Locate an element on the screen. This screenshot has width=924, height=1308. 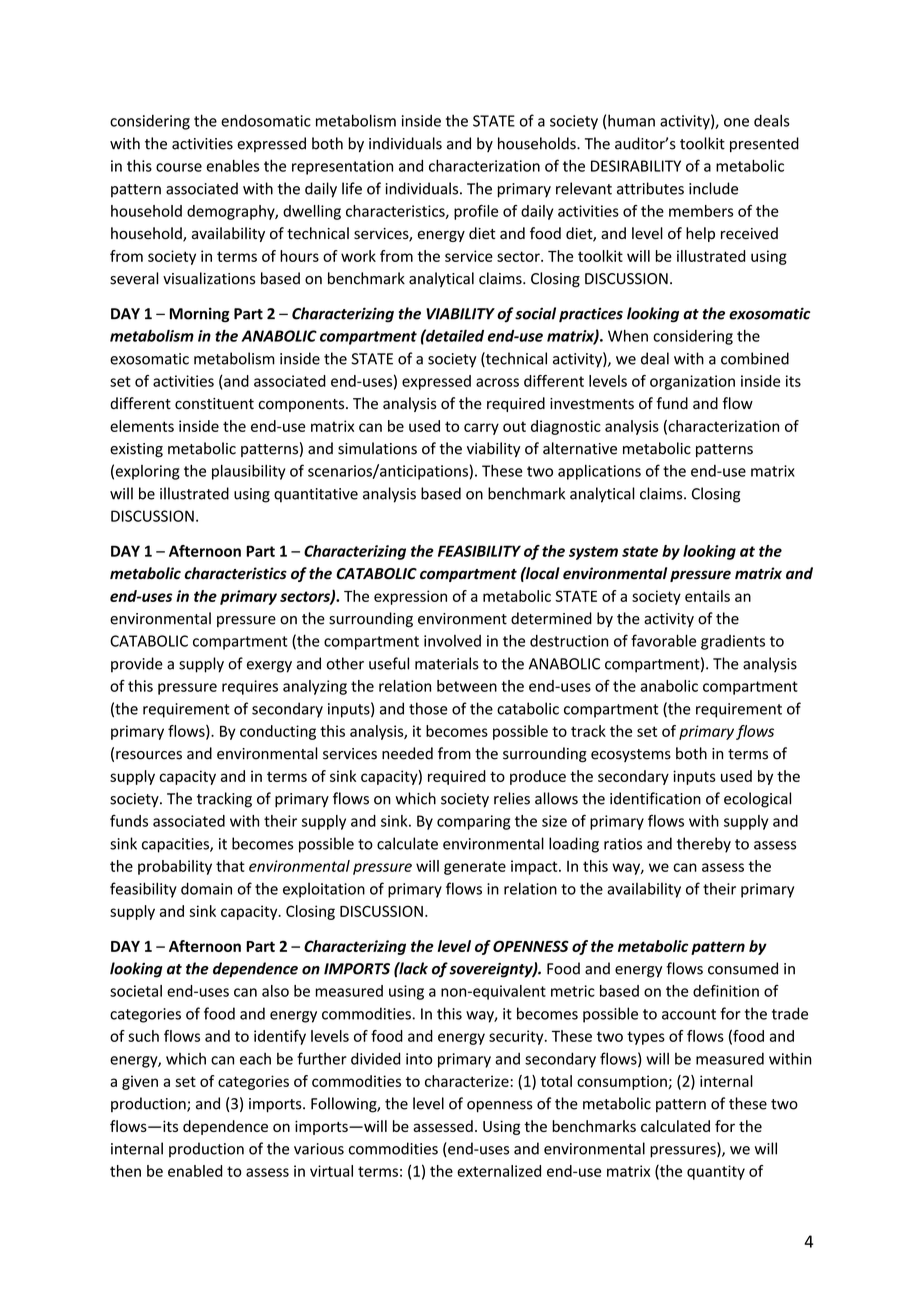
enabled is located at coordinates (195, 1171).
